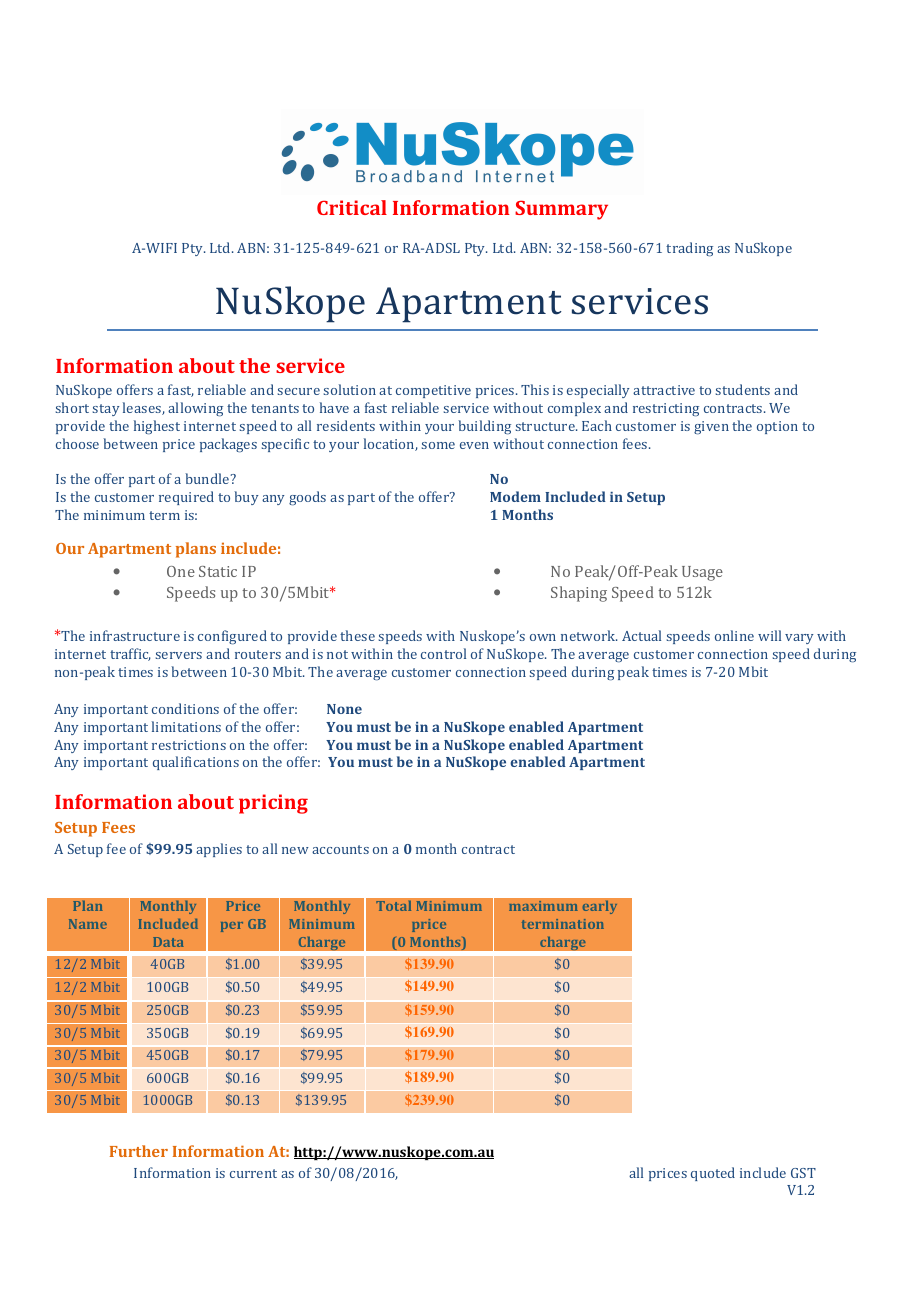 Image resolution: width=924 pixels, height=1308 pixels. Describe the element at coordinates (253, 1173) in the screenshot. I see `current` at that location.
